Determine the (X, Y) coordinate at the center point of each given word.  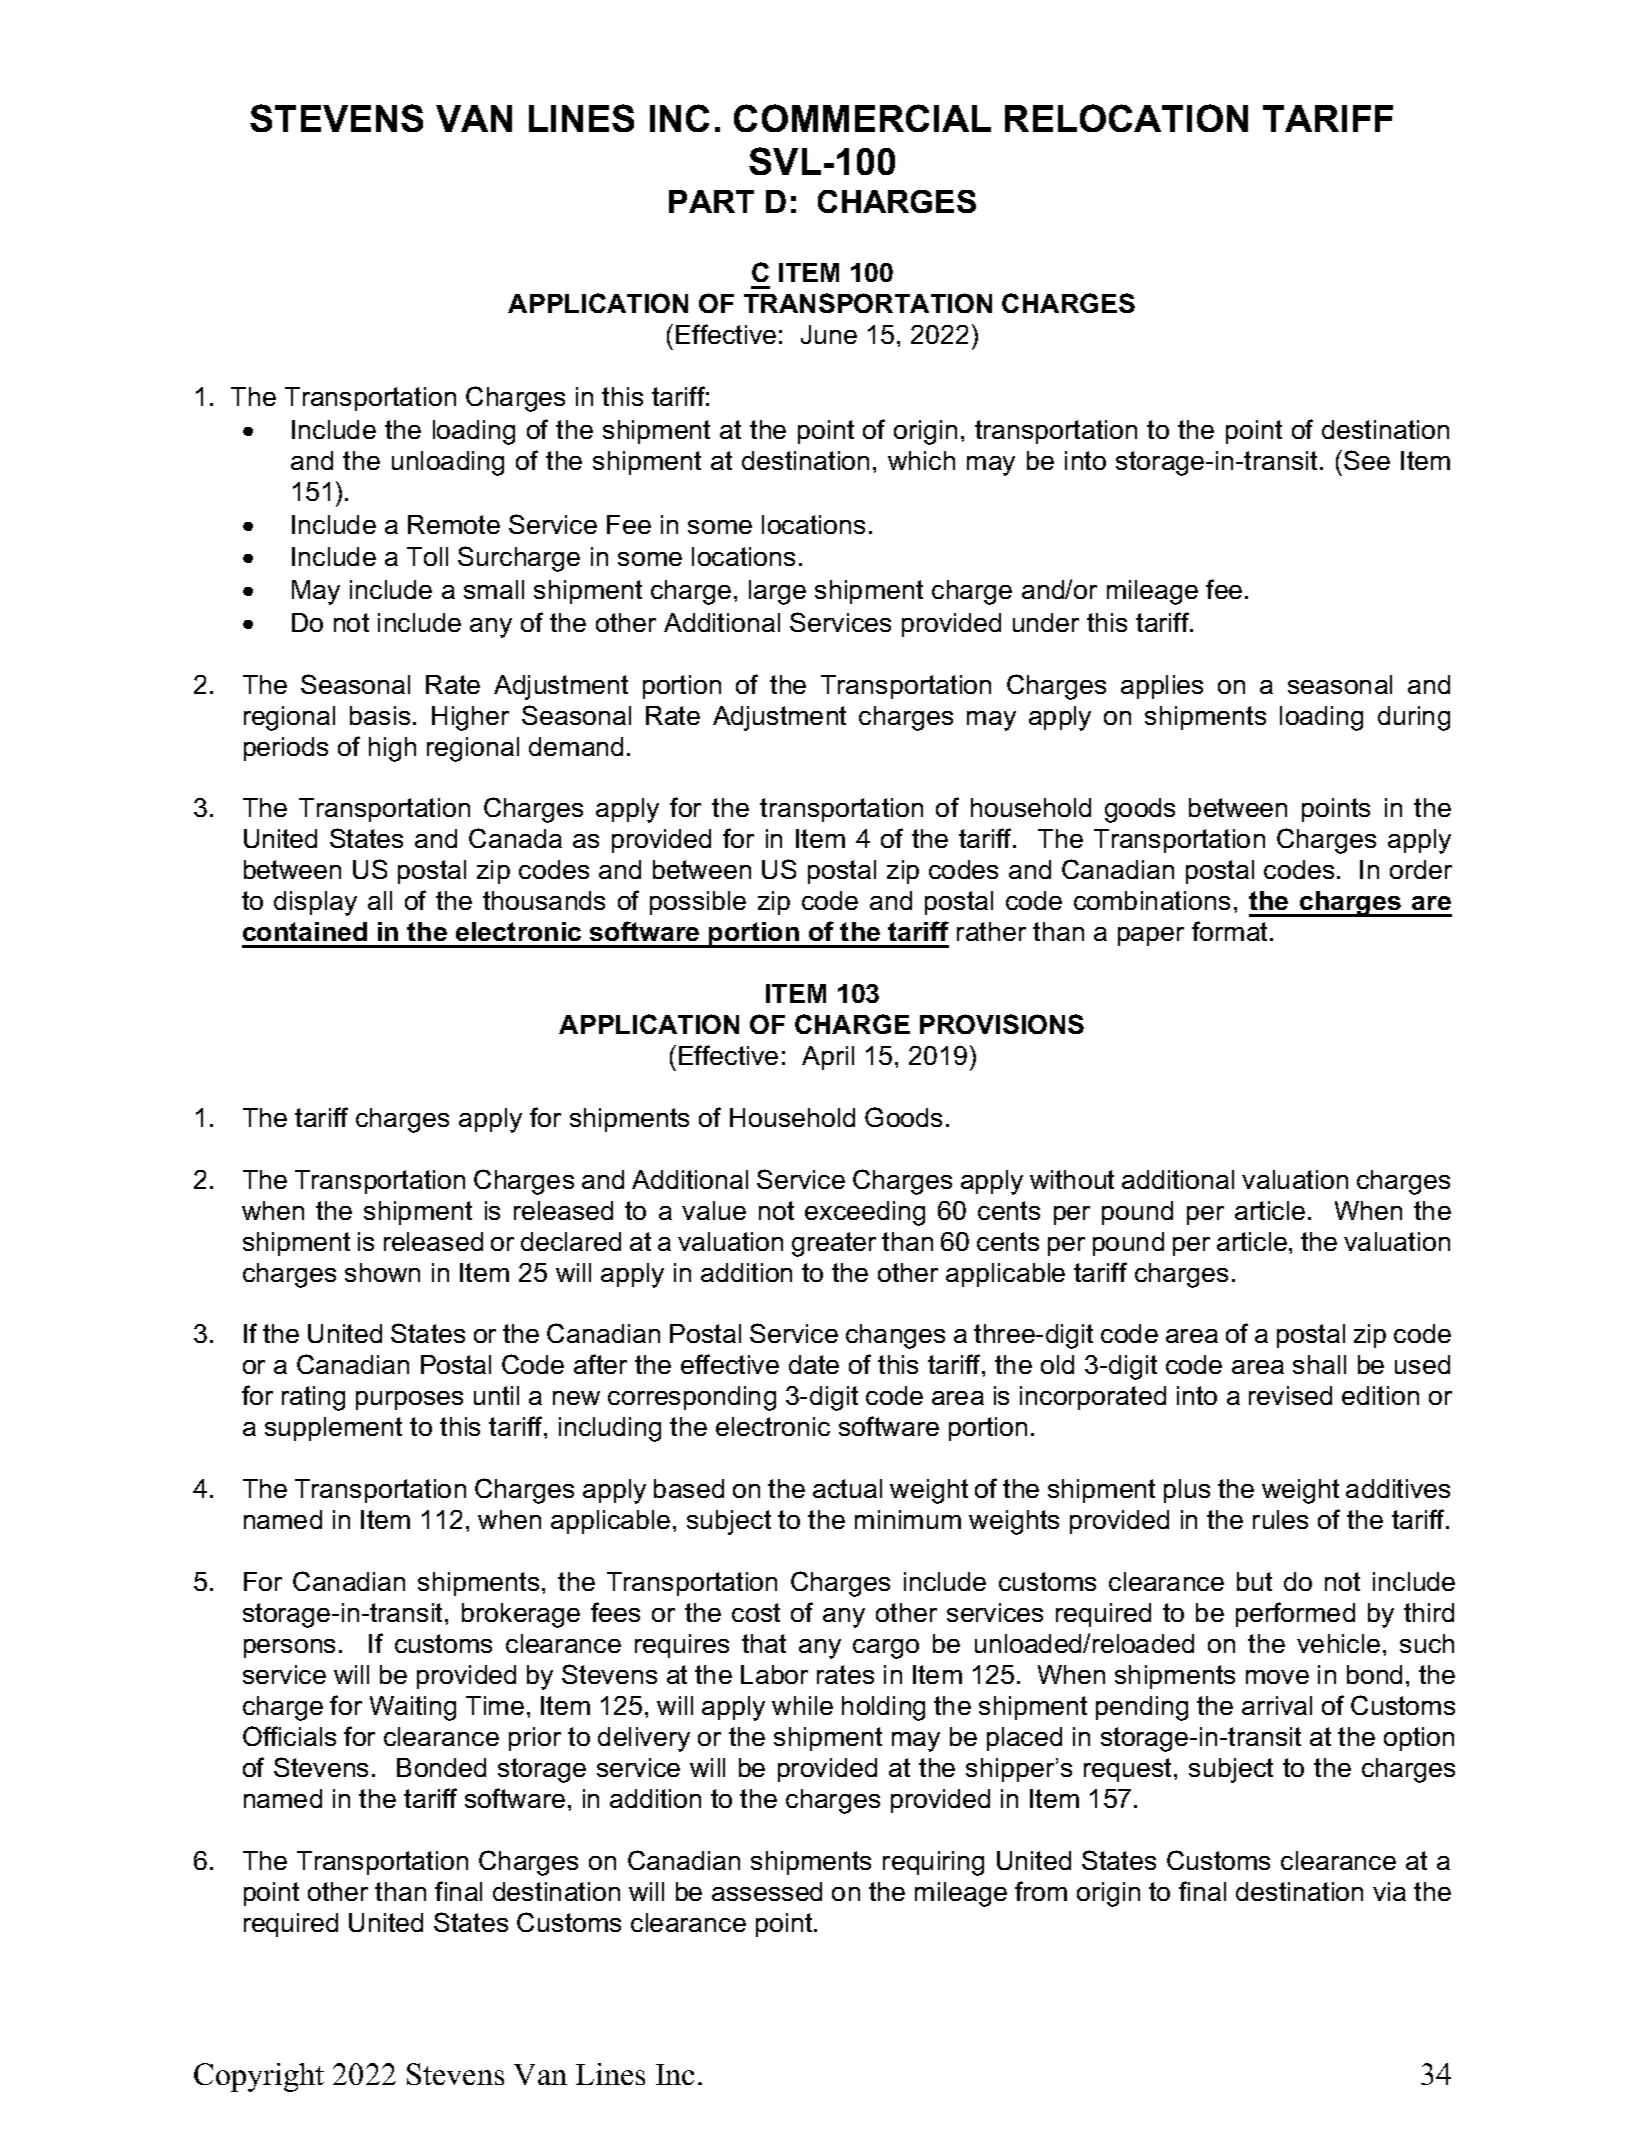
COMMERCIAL (862, 118)
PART (711, 201)
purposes (409, 1400)
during (1414, 718)
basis (380, 715)
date (814, 1364)
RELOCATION (1126, 118)
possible (698, 903)
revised (1290, 1395)
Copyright (259, 2077)
